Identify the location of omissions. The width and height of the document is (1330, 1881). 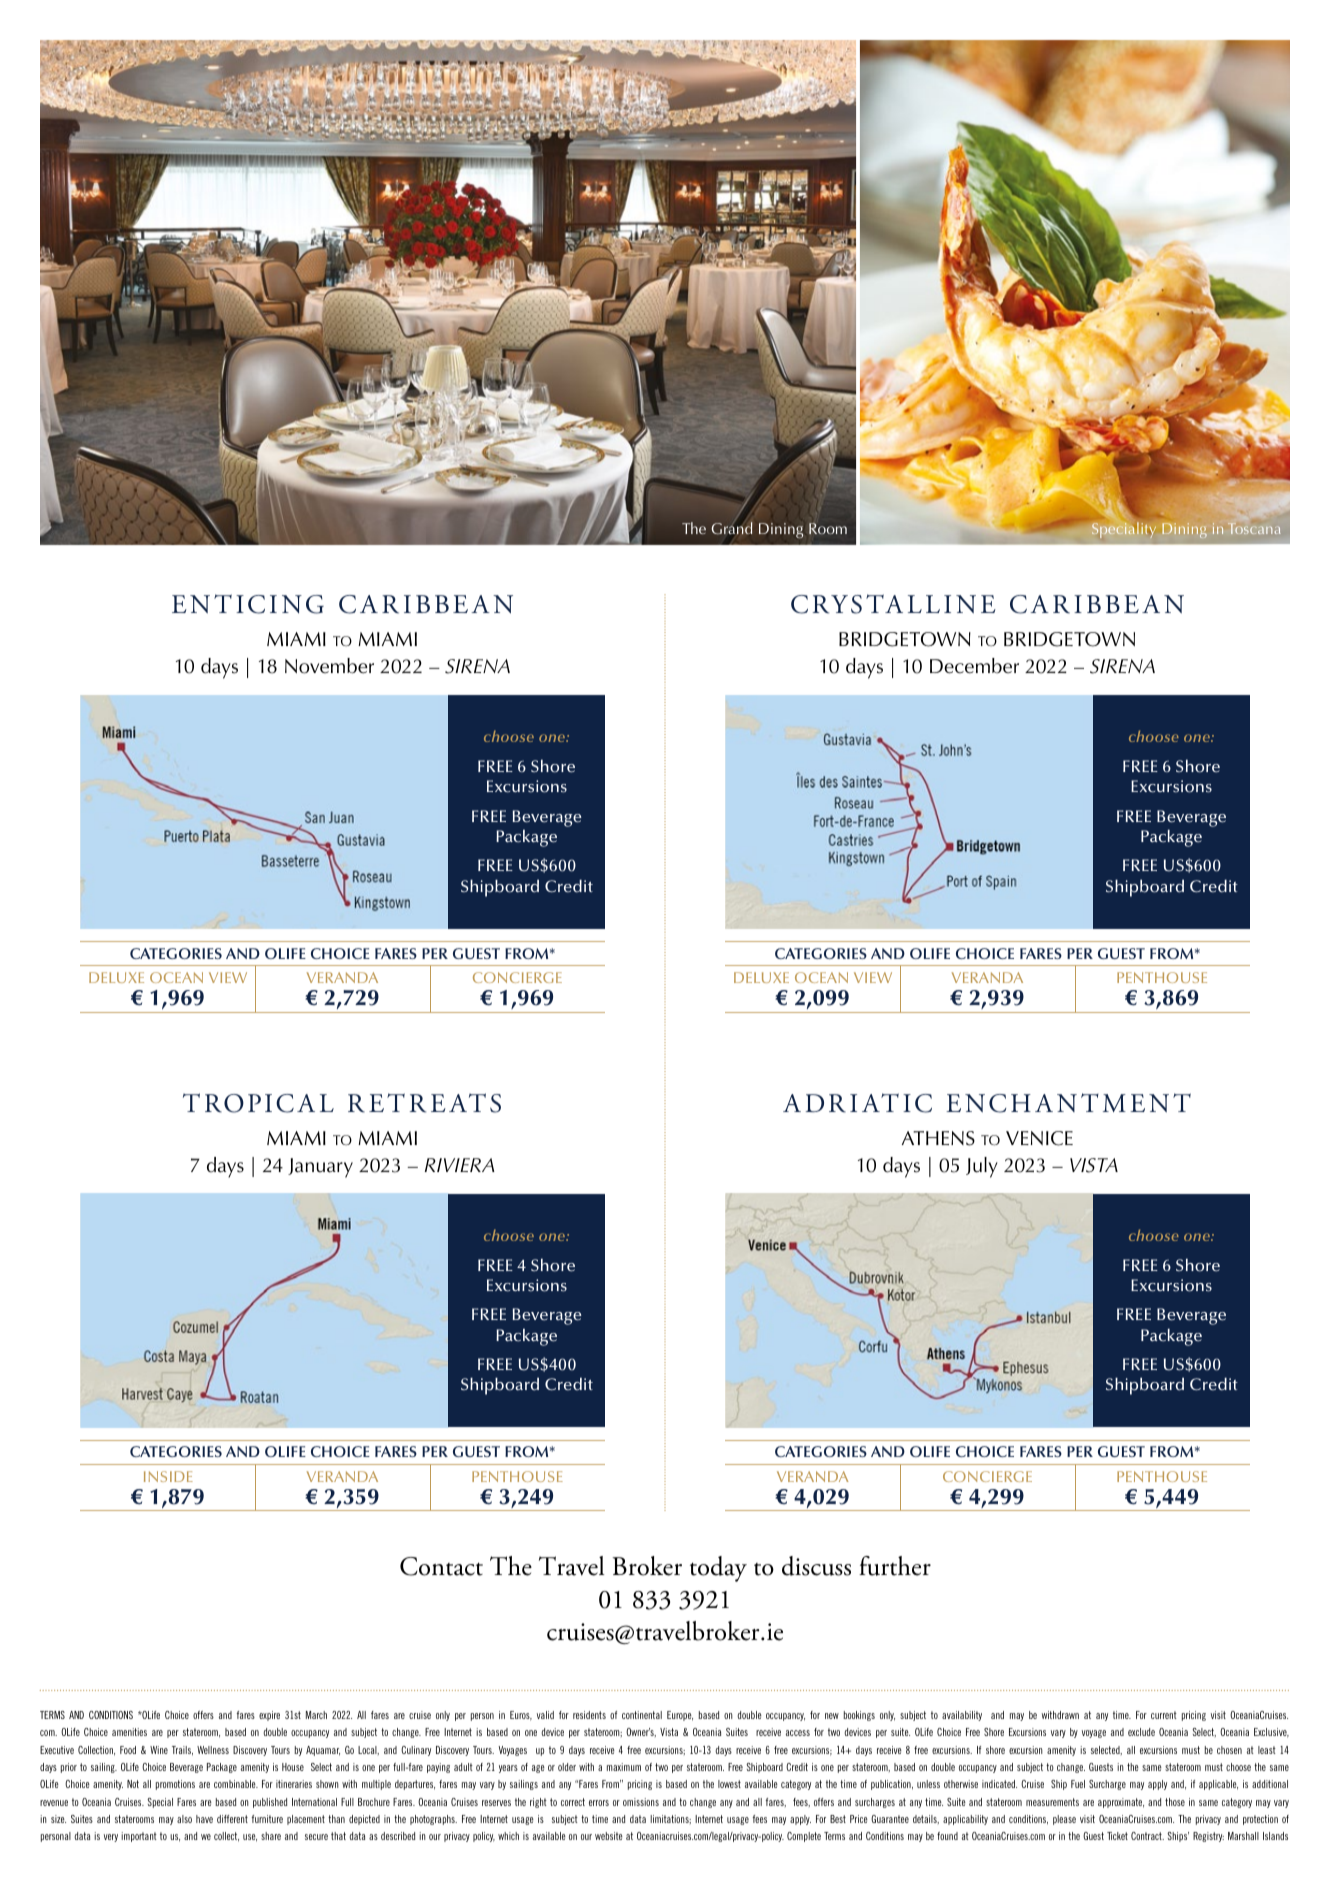
(641, 1802).
